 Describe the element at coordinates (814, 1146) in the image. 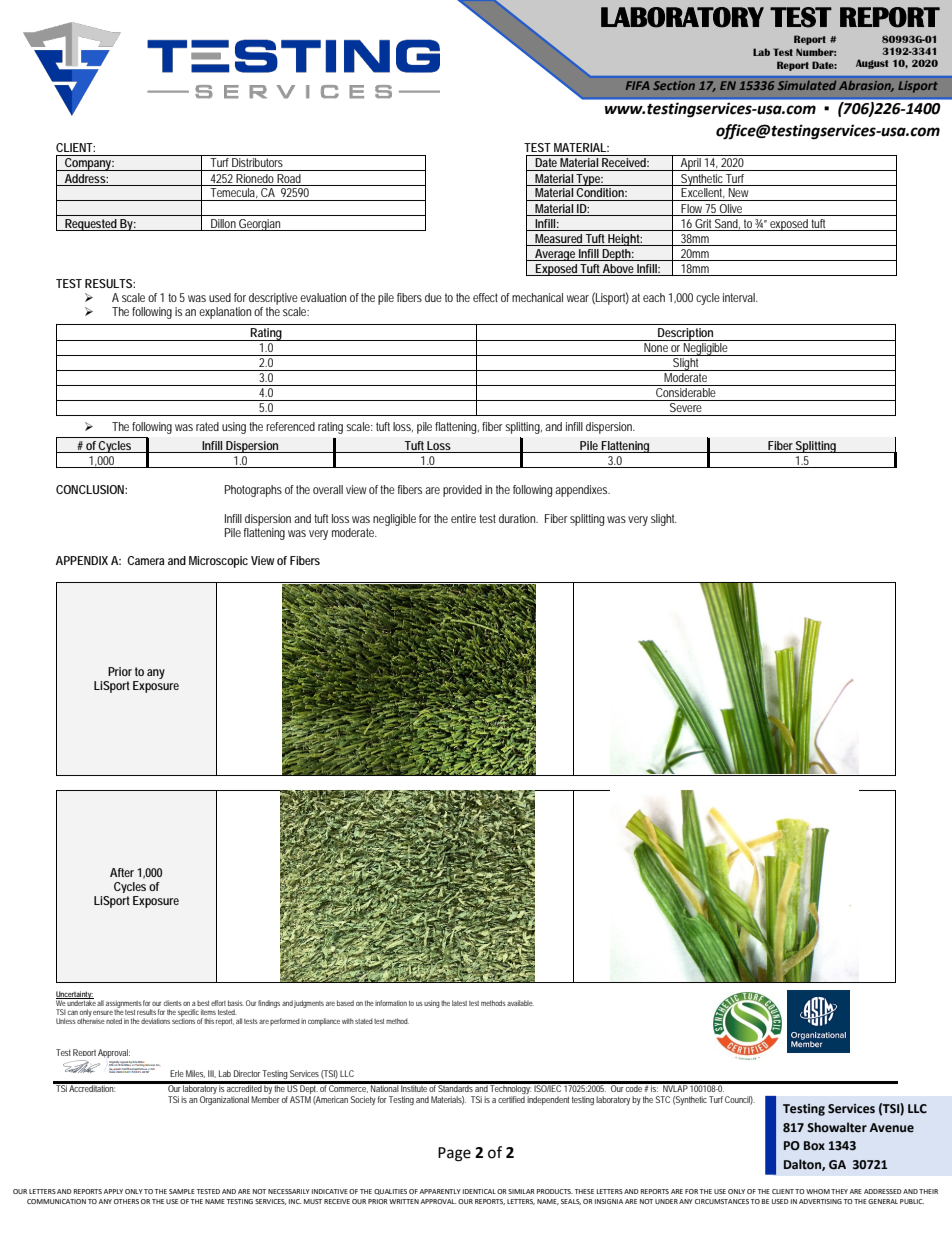

I see `Box` at that location.
